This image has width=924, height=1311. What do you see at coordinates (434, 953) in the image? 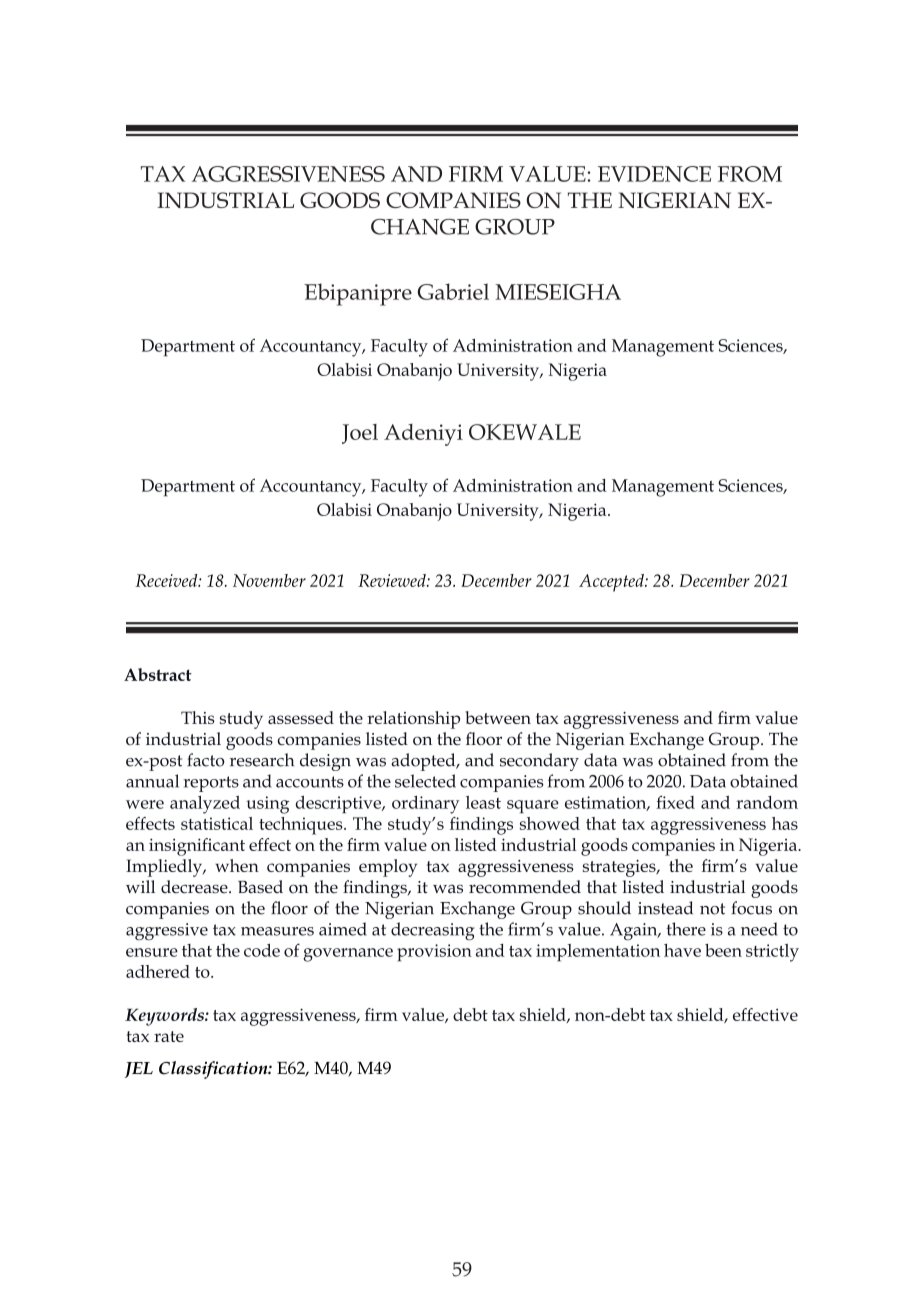
I see `provision` at bounding box center [434, 953].
